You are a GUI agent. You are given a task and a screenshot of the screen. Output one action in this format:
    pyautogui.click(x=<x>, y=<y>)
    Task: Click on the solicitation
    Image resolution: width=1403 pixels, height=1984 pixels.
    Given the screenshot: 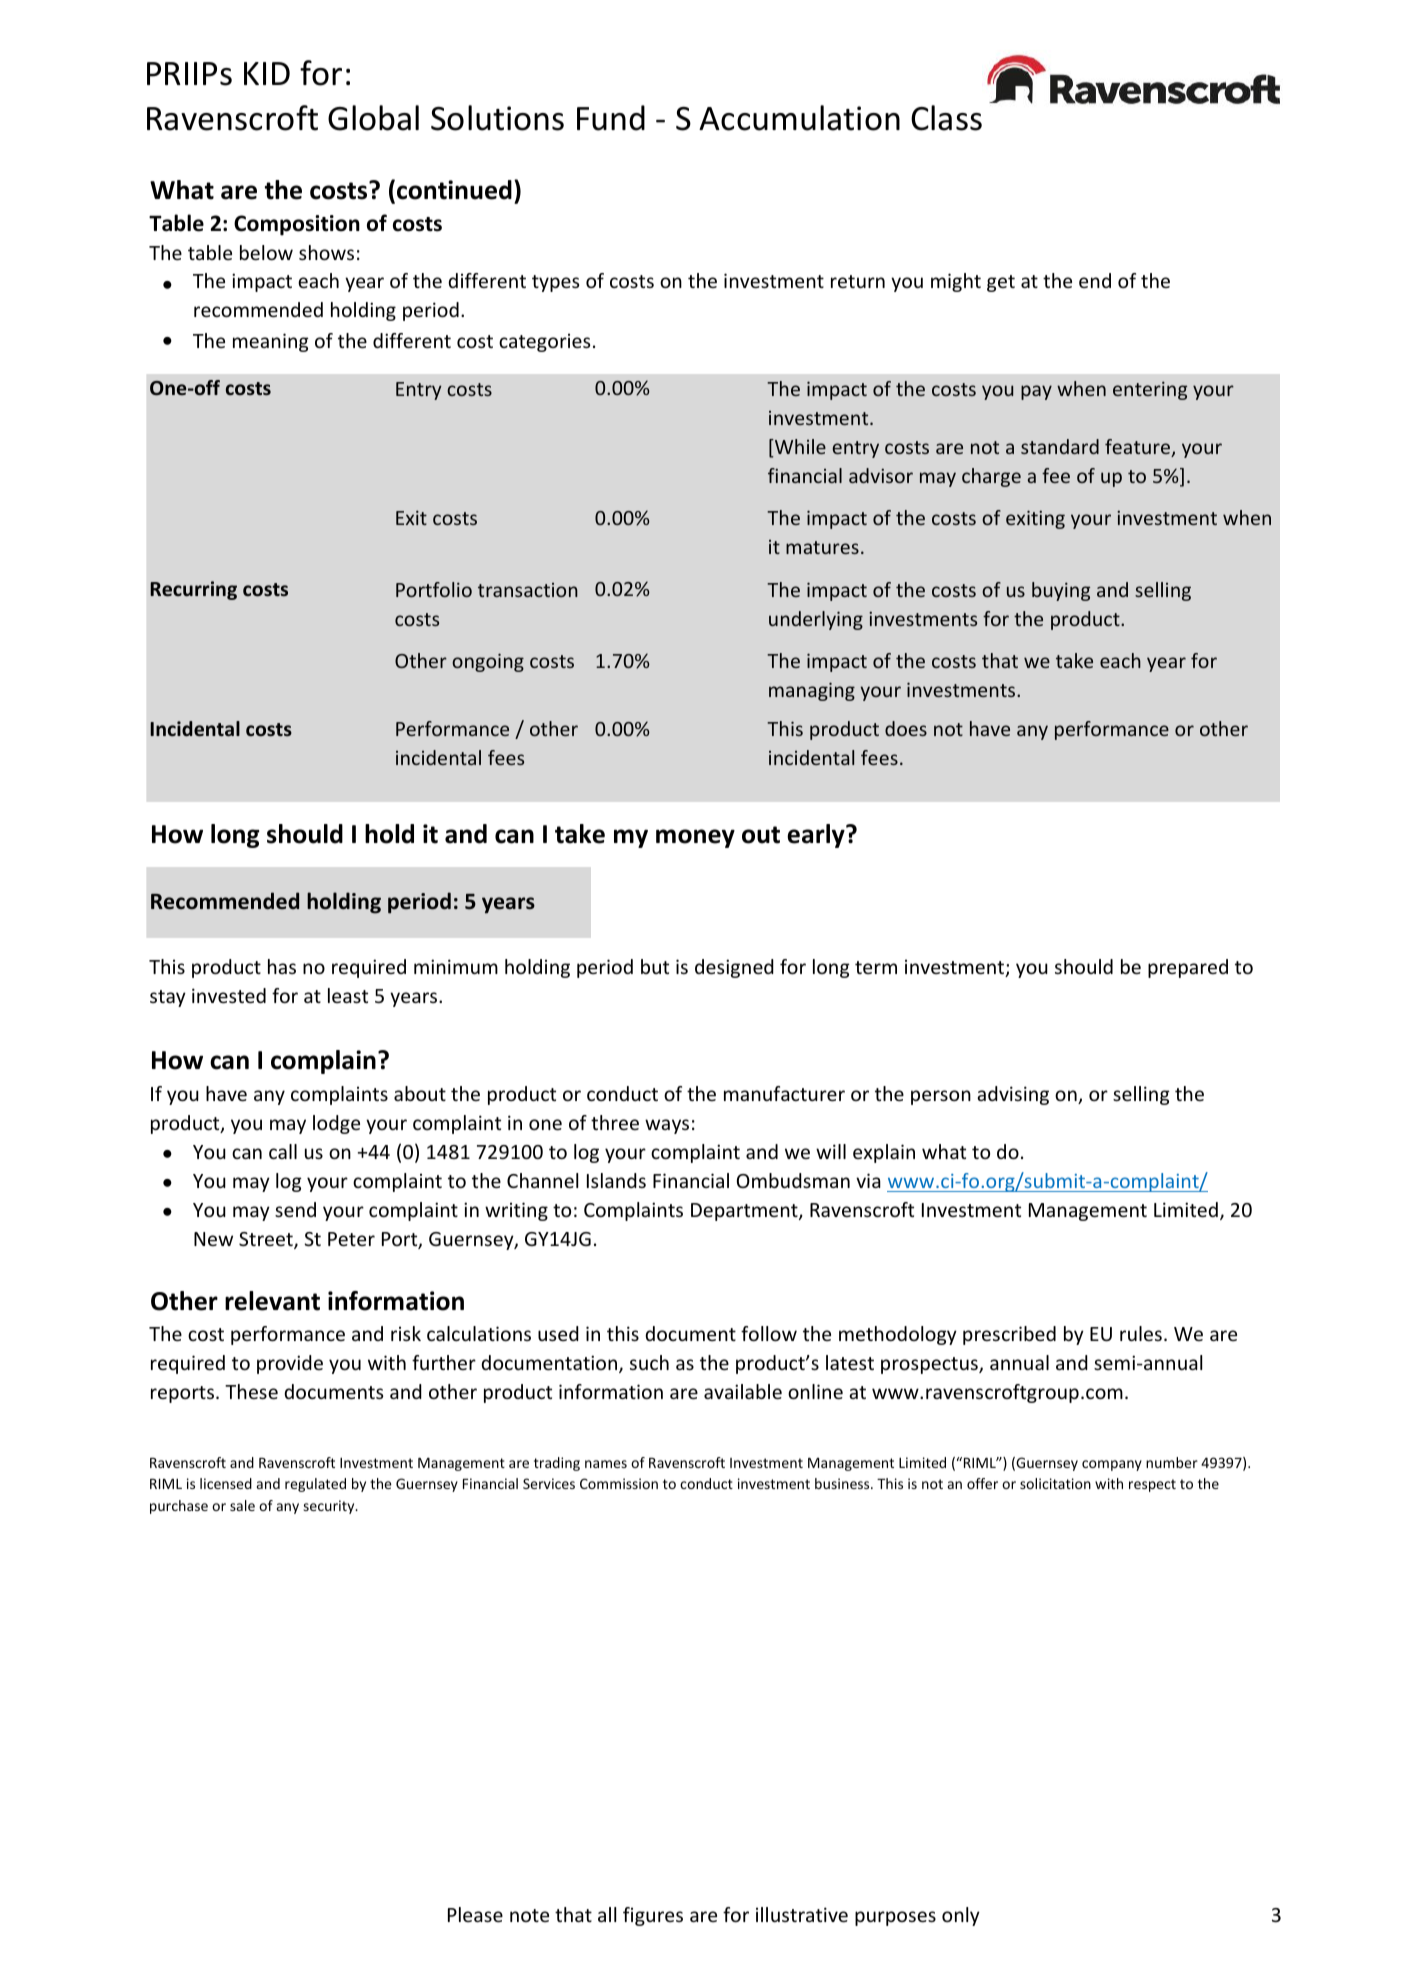 What is the action you would take?
    pyautogui.click(x=1055, y=1483)
